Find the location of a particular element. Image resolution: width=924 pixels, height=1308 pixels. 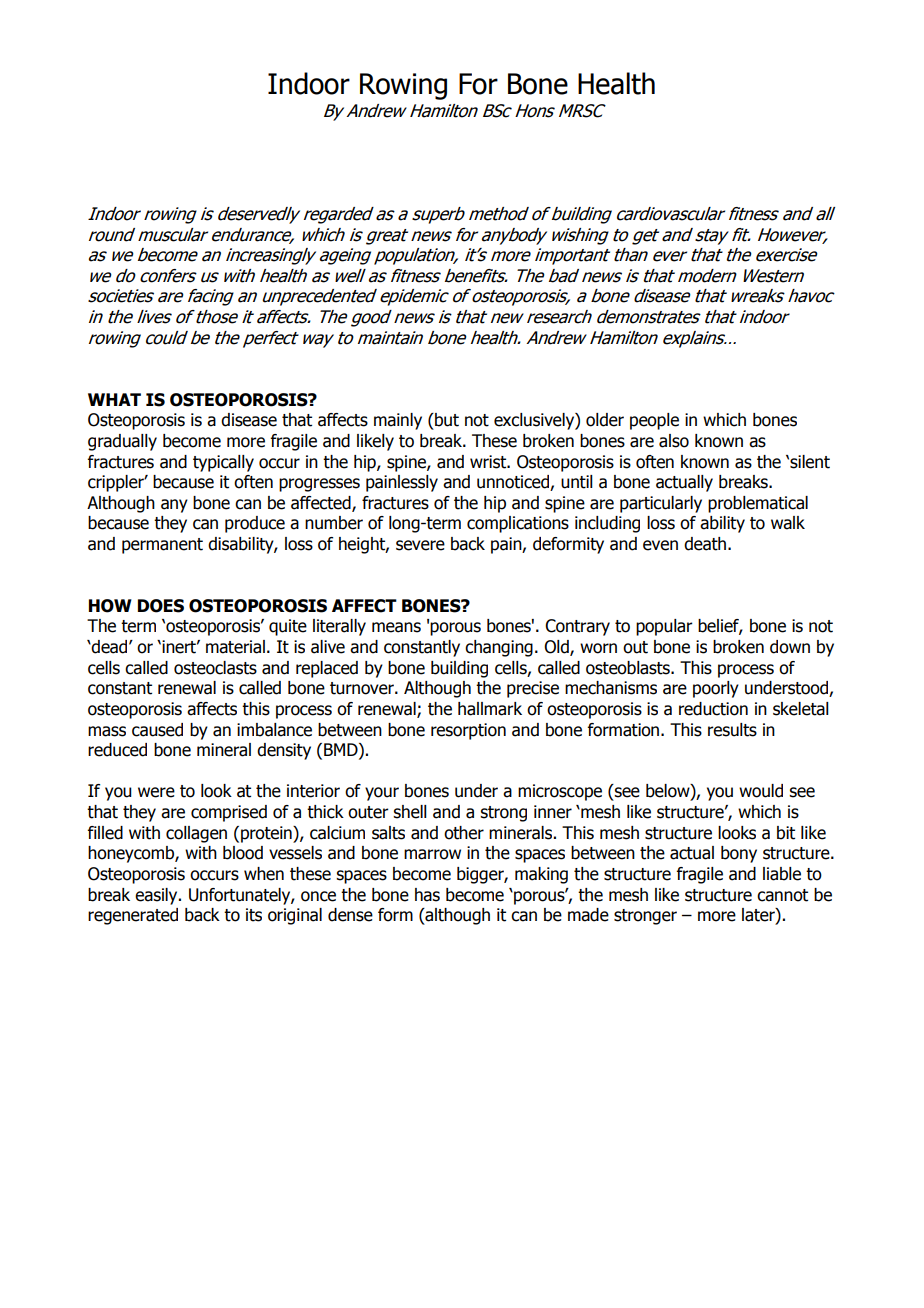

down is located at coordinates (790, 647).
